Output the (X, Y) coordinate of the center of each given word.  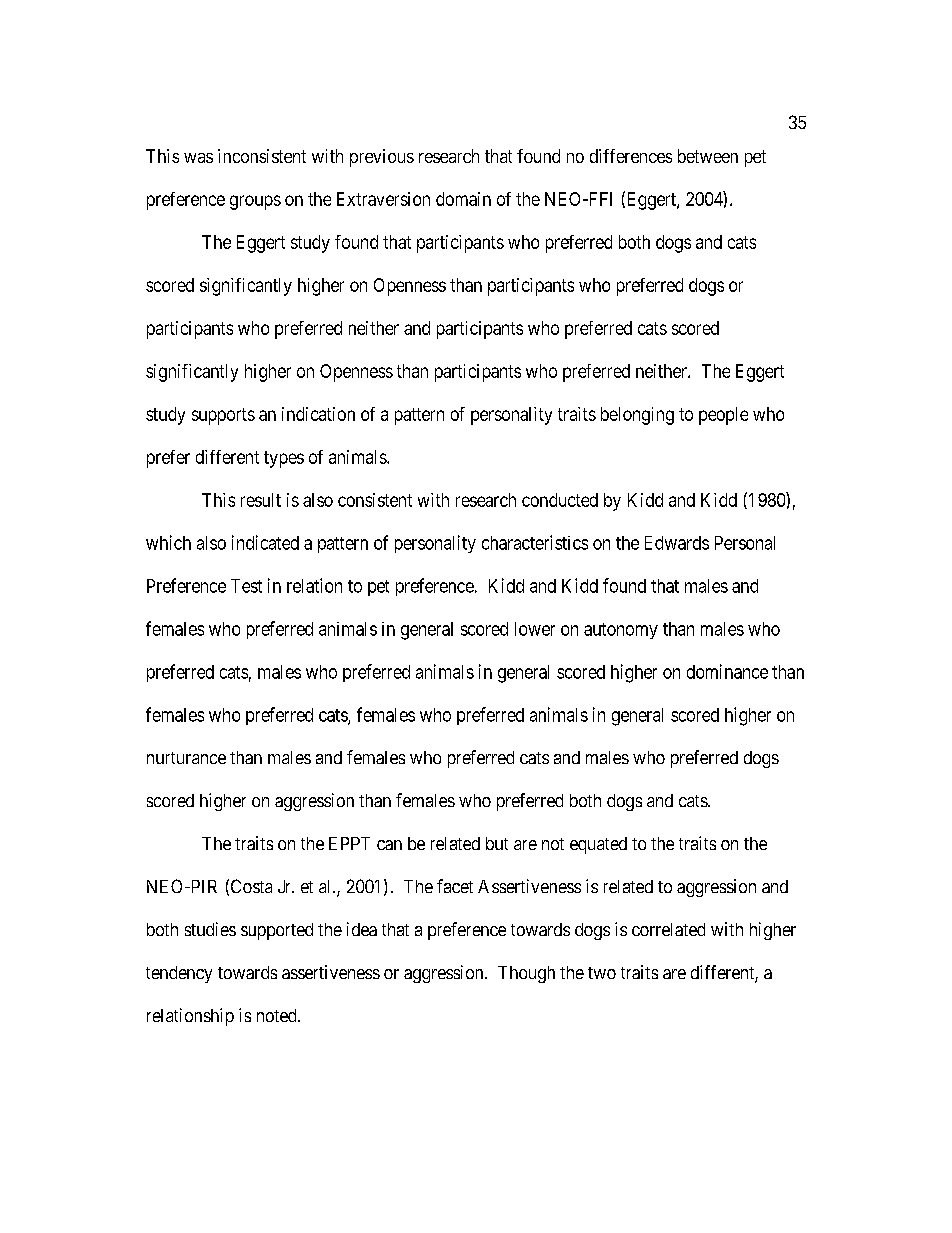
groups (255, 202)
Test (246, 586)
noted (278, 1015)
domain (463, 199)
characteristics (535, 542)
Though (526, 974)
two (602, 973)
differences (631, 156)
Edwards (677, 543)
